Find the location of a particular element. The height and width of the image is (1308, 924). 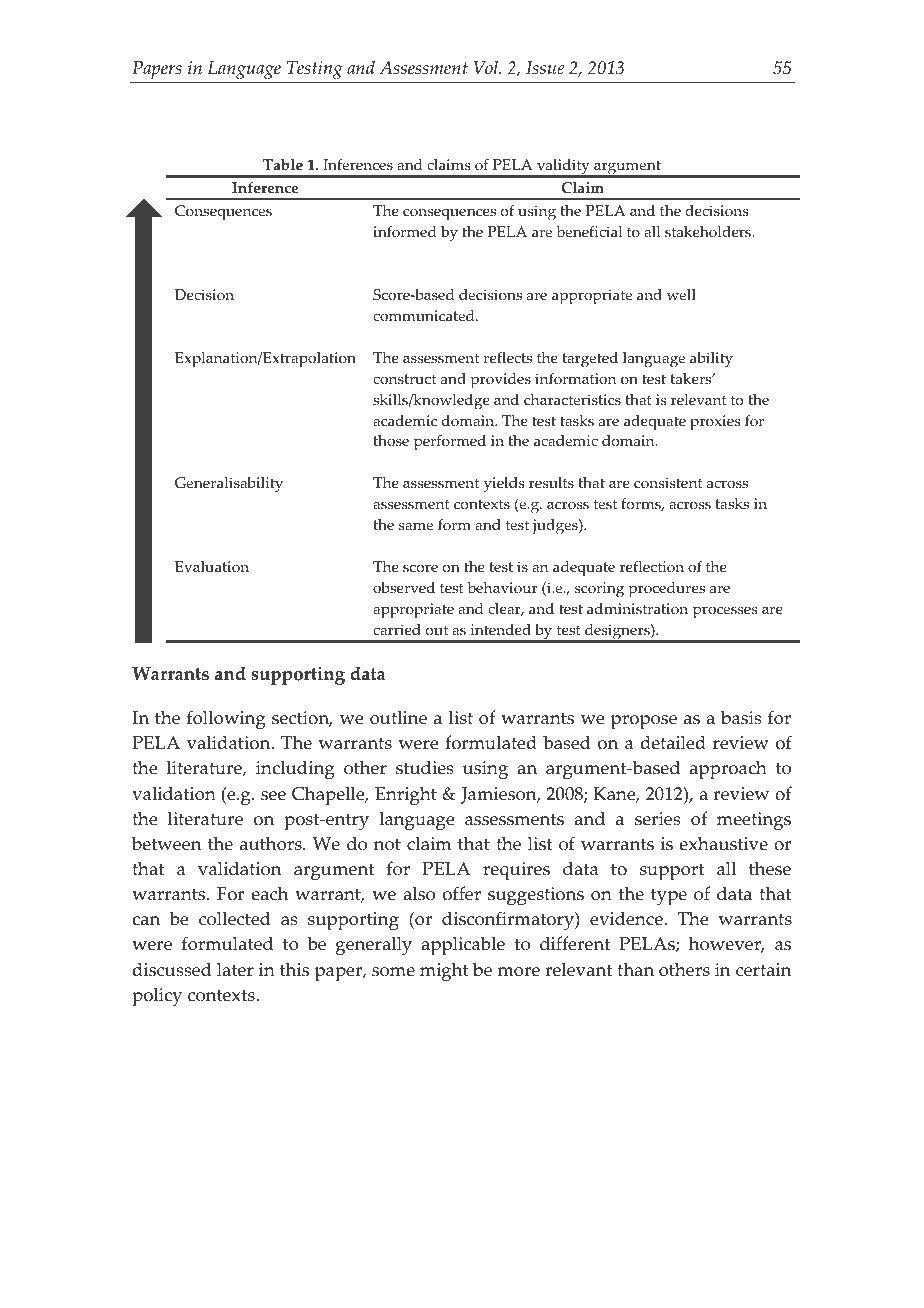

those is located at coordinates (391, 441).
